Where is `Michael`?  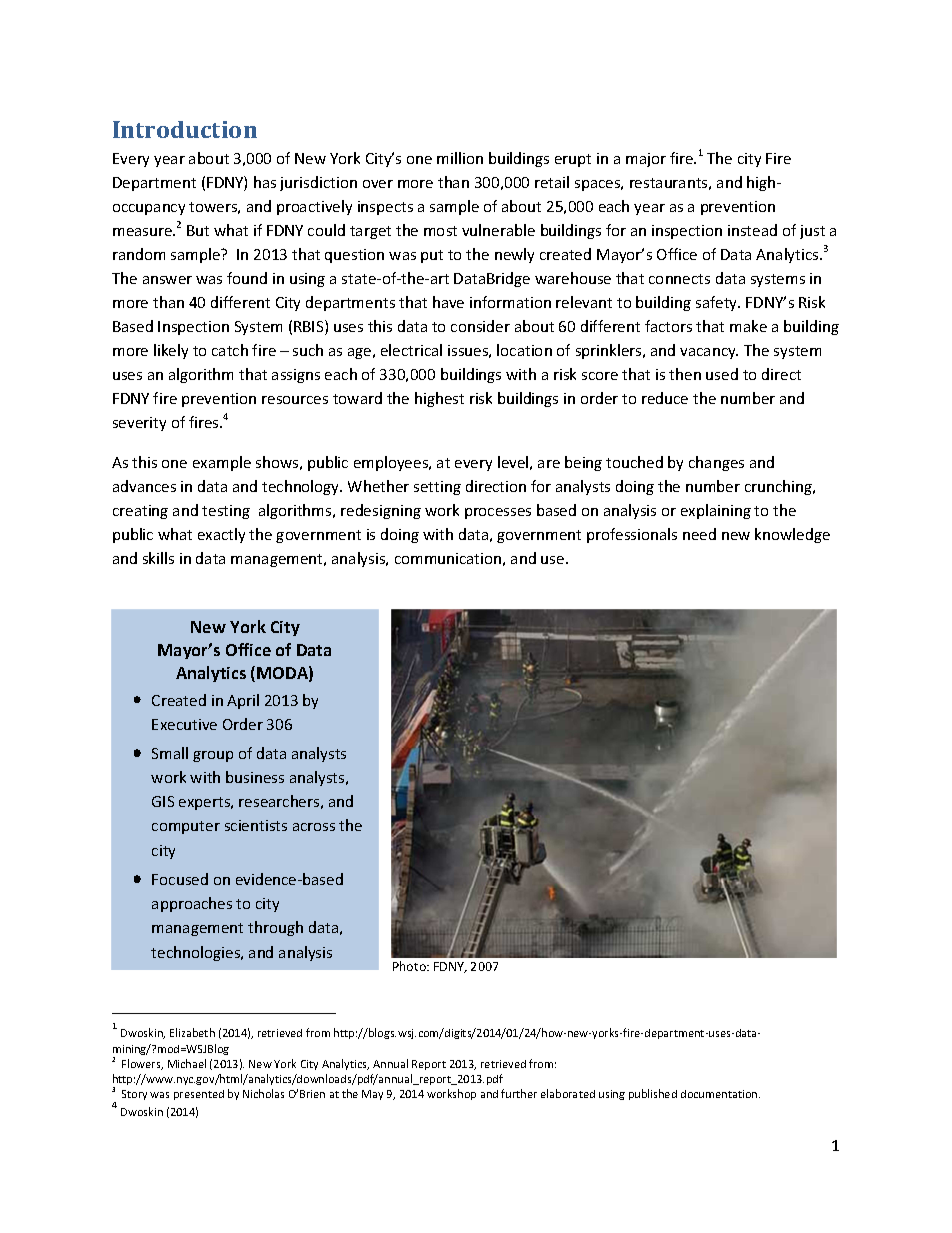
Michael is located at coordinates (187, 1063).
